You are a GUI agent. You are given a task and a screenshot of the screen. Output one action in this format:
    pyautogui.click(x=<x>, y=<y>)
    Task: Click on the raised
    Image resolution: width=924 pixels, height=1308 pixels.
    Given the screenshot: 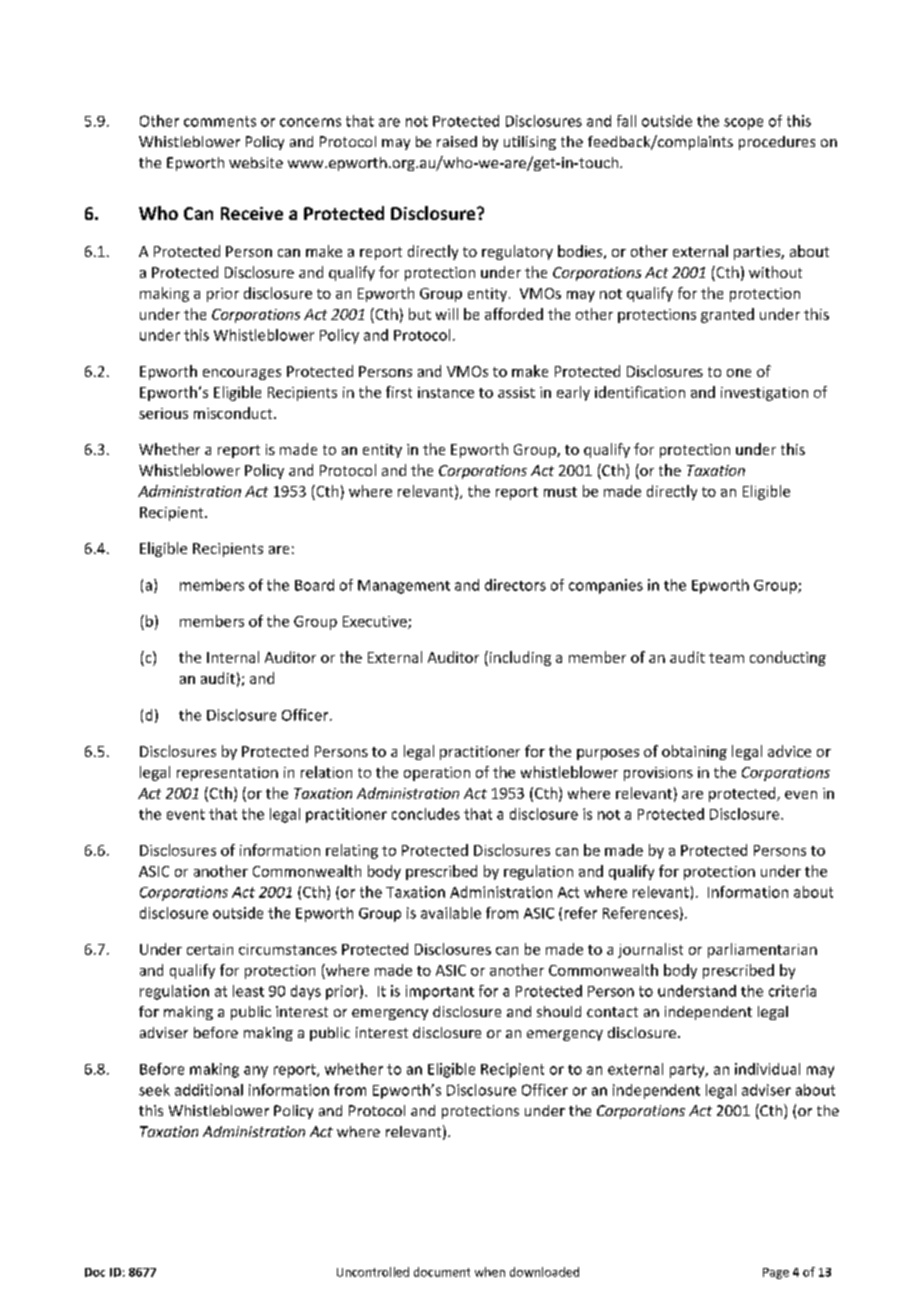 What is the action you would take?
    pyautogui.click(x=457, y=141)
